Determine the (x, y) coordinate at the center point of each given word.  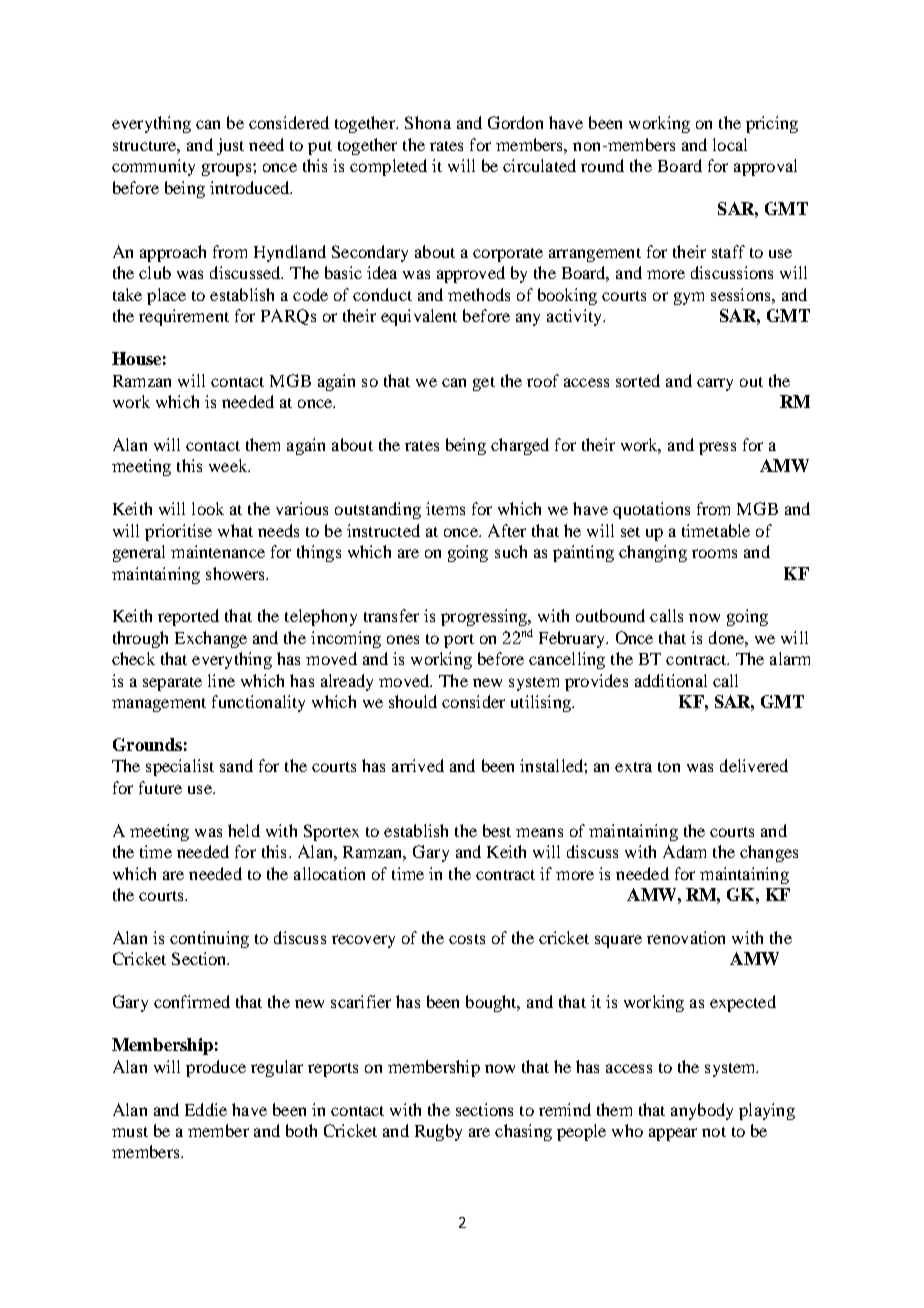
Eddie (206, 1109)
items (445, 508)
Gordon (515, 122)
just (230, 146)
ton (669, 767)
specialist (180, 767)
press (717, 448)
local (730, 144)
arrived (418, 765)
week (229, 465)
